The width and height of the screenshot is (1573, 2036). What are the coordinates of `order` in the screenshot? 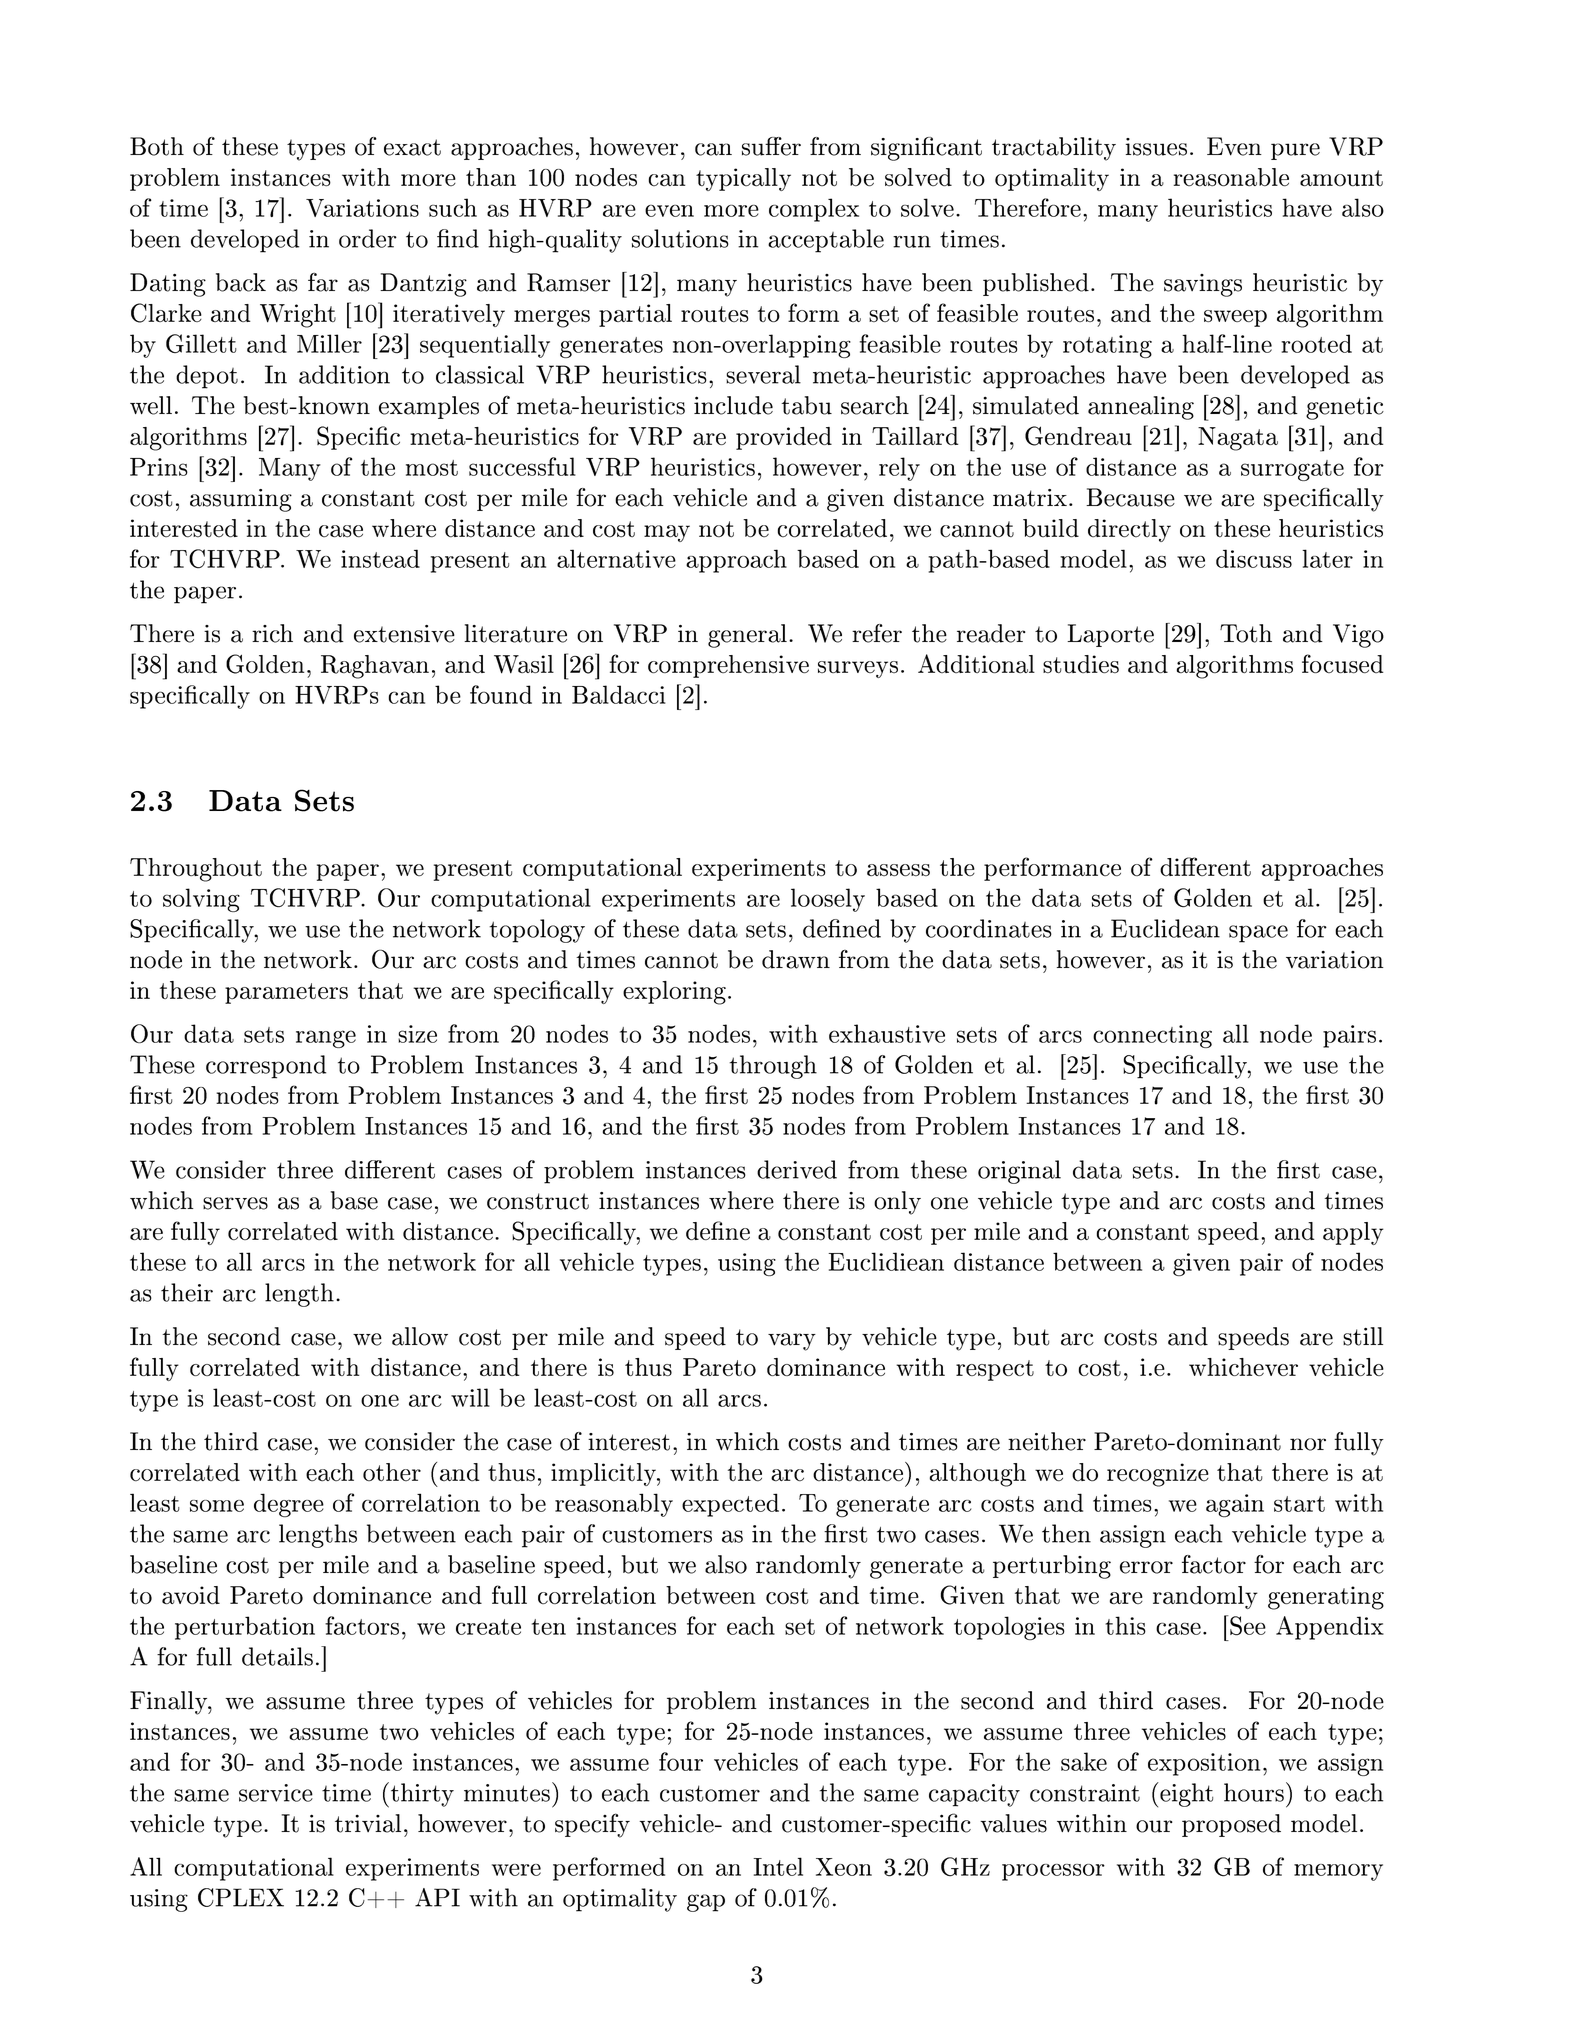 It's located at (368, 238).
